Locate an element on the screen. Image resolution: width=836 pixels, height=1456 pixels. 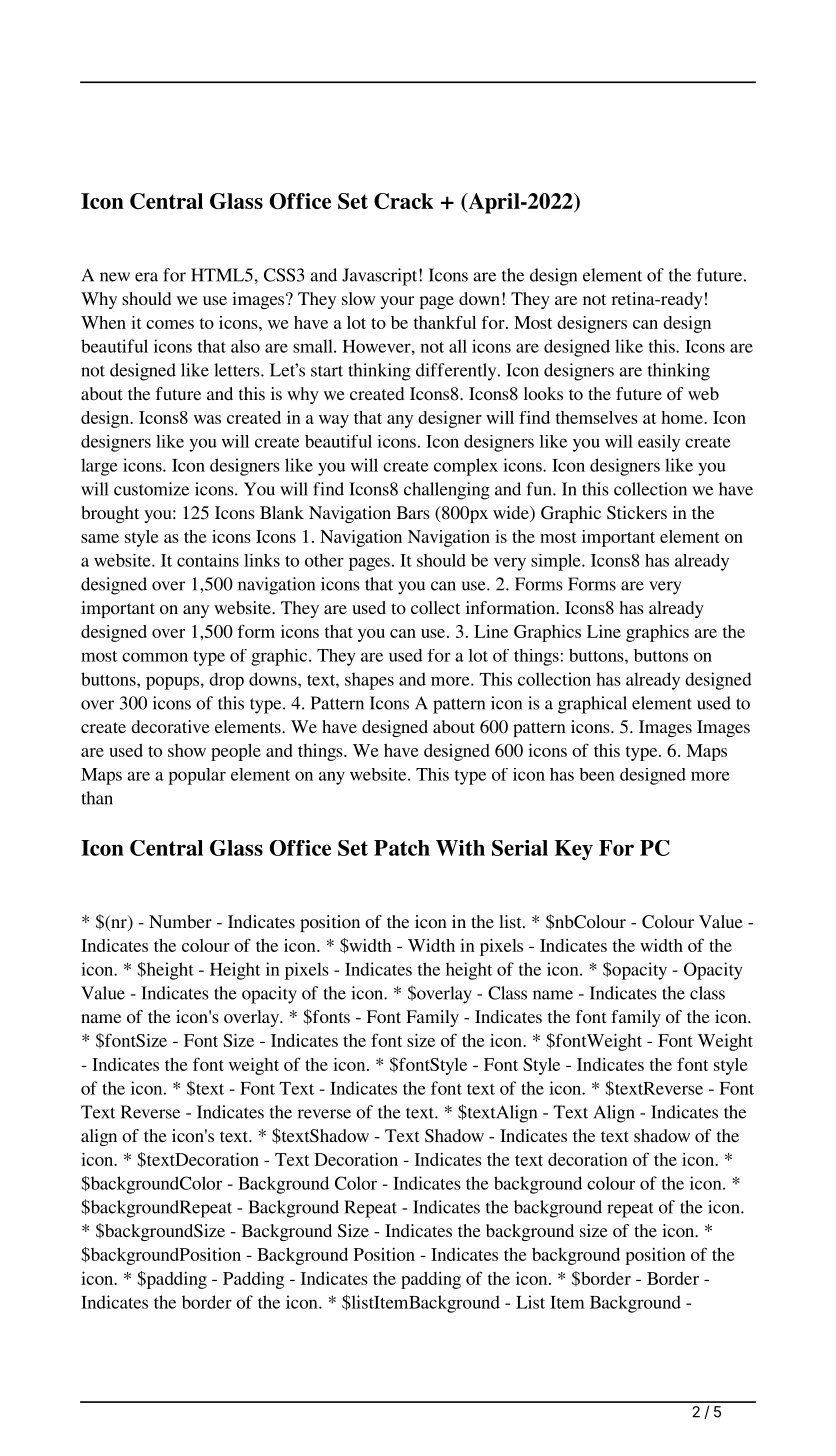
Number is located at coordinates (180, 921).
